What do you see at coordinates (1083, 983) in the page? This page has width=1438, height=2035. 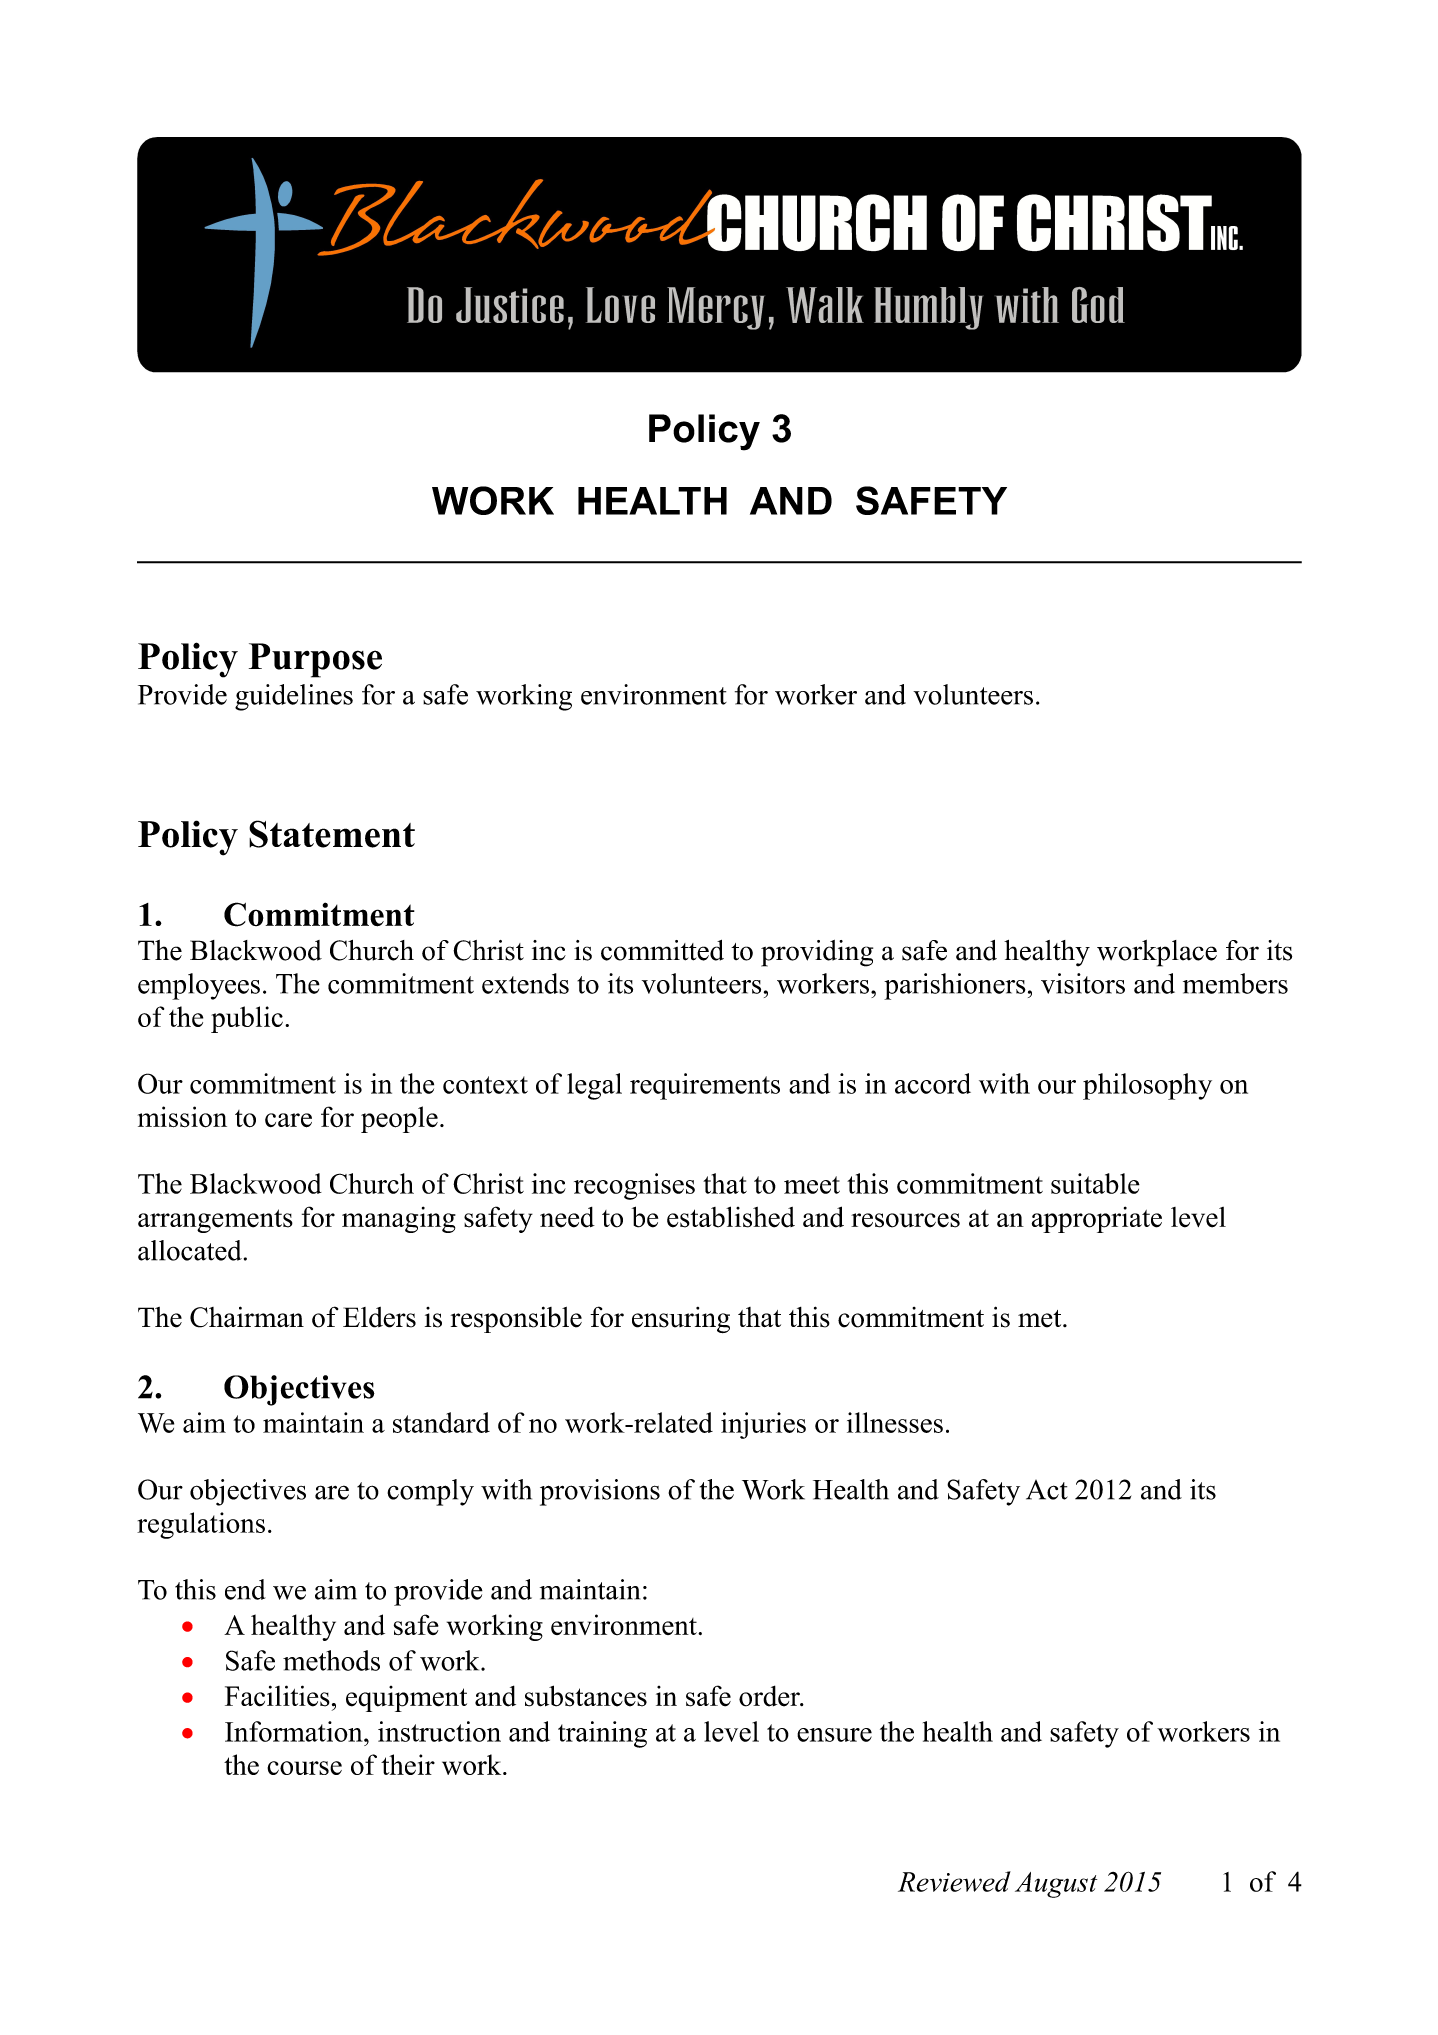 I see `visitors` at bounding box center [1083, 983].
